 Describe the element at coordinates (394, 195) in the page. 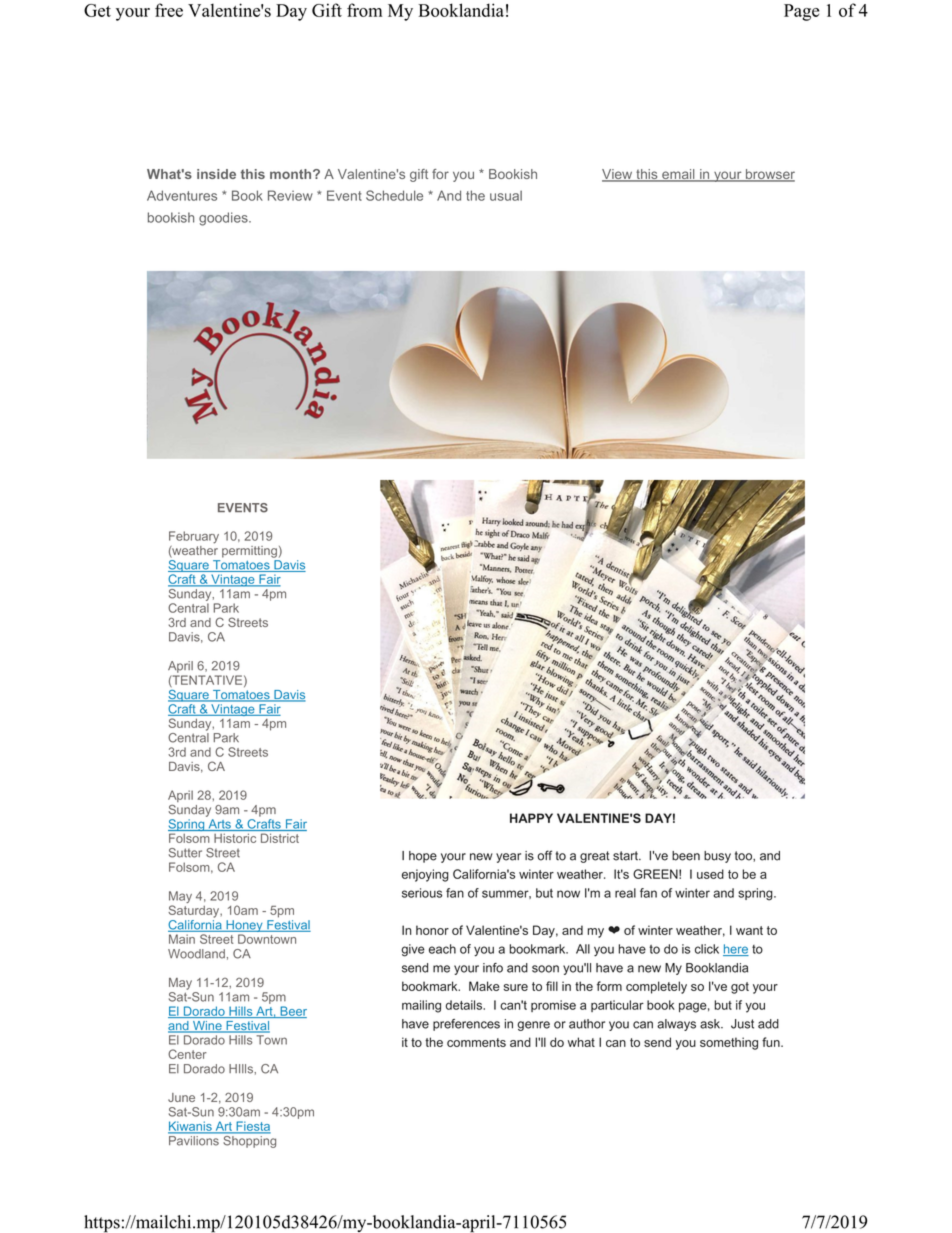

I see `Schedule` at that location.
